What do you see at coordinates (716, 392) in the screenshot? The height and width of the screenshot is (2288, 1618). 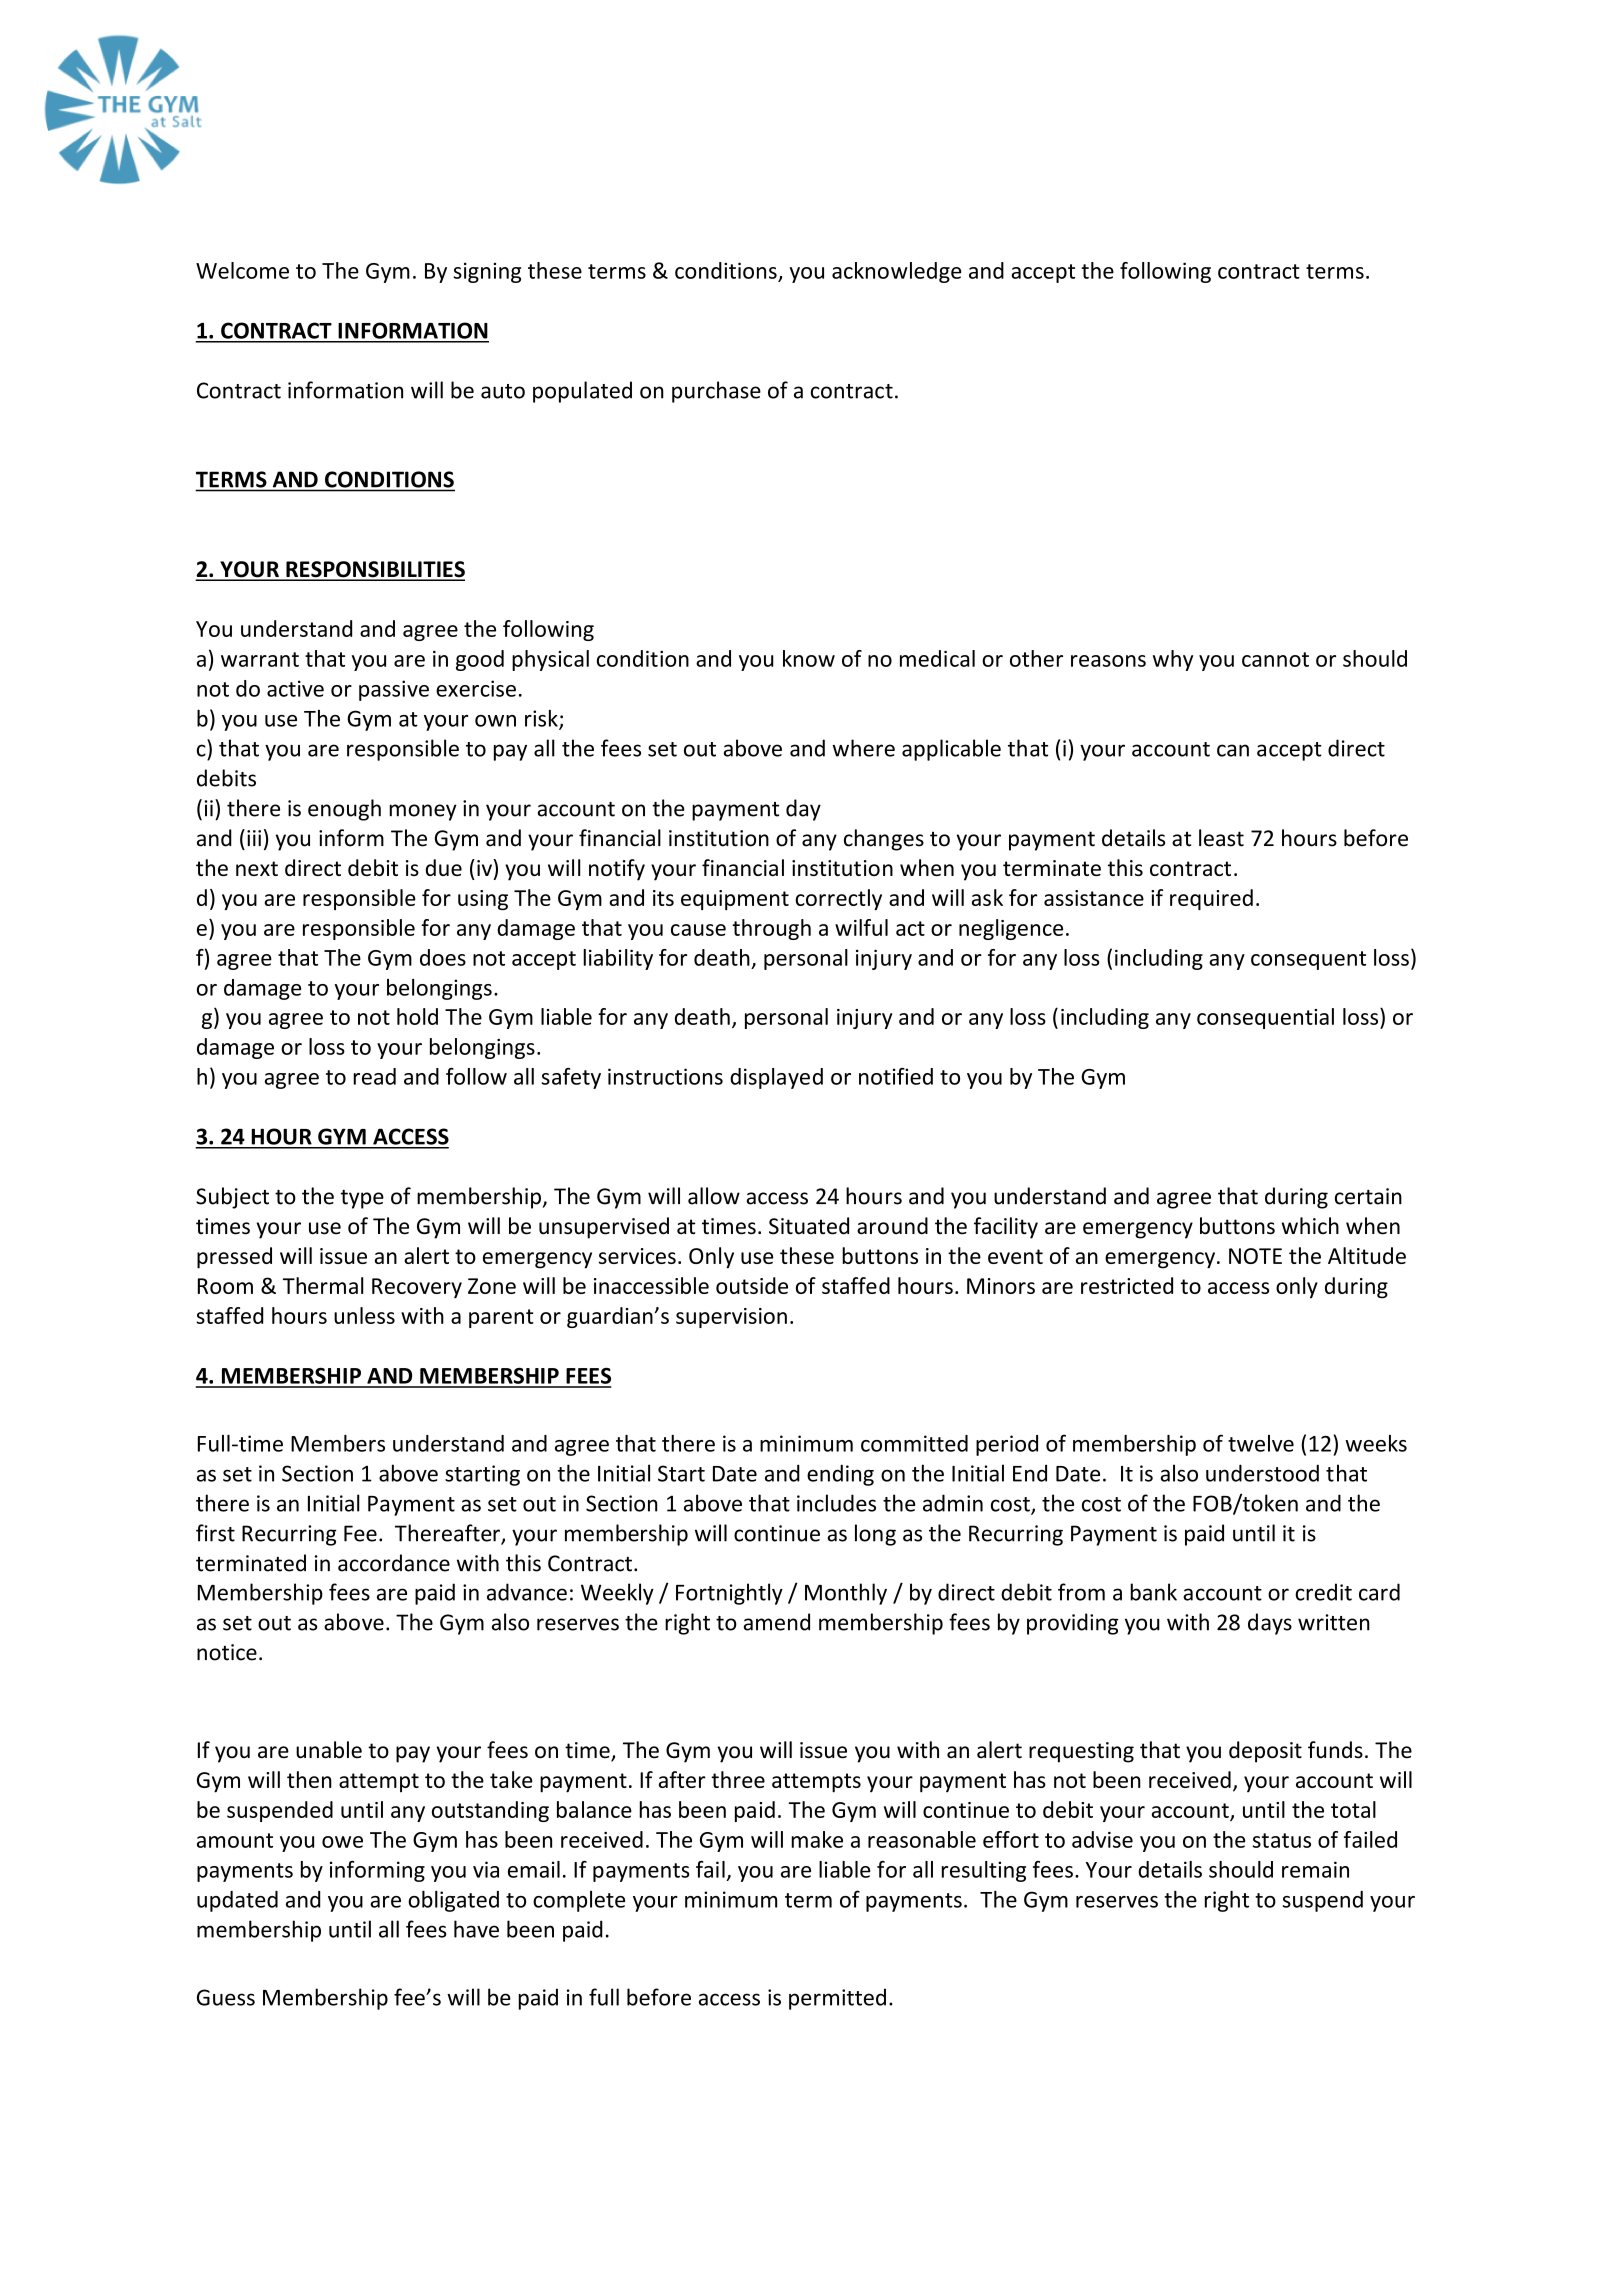 I see `purchase` at bounding box center [716, 392].
